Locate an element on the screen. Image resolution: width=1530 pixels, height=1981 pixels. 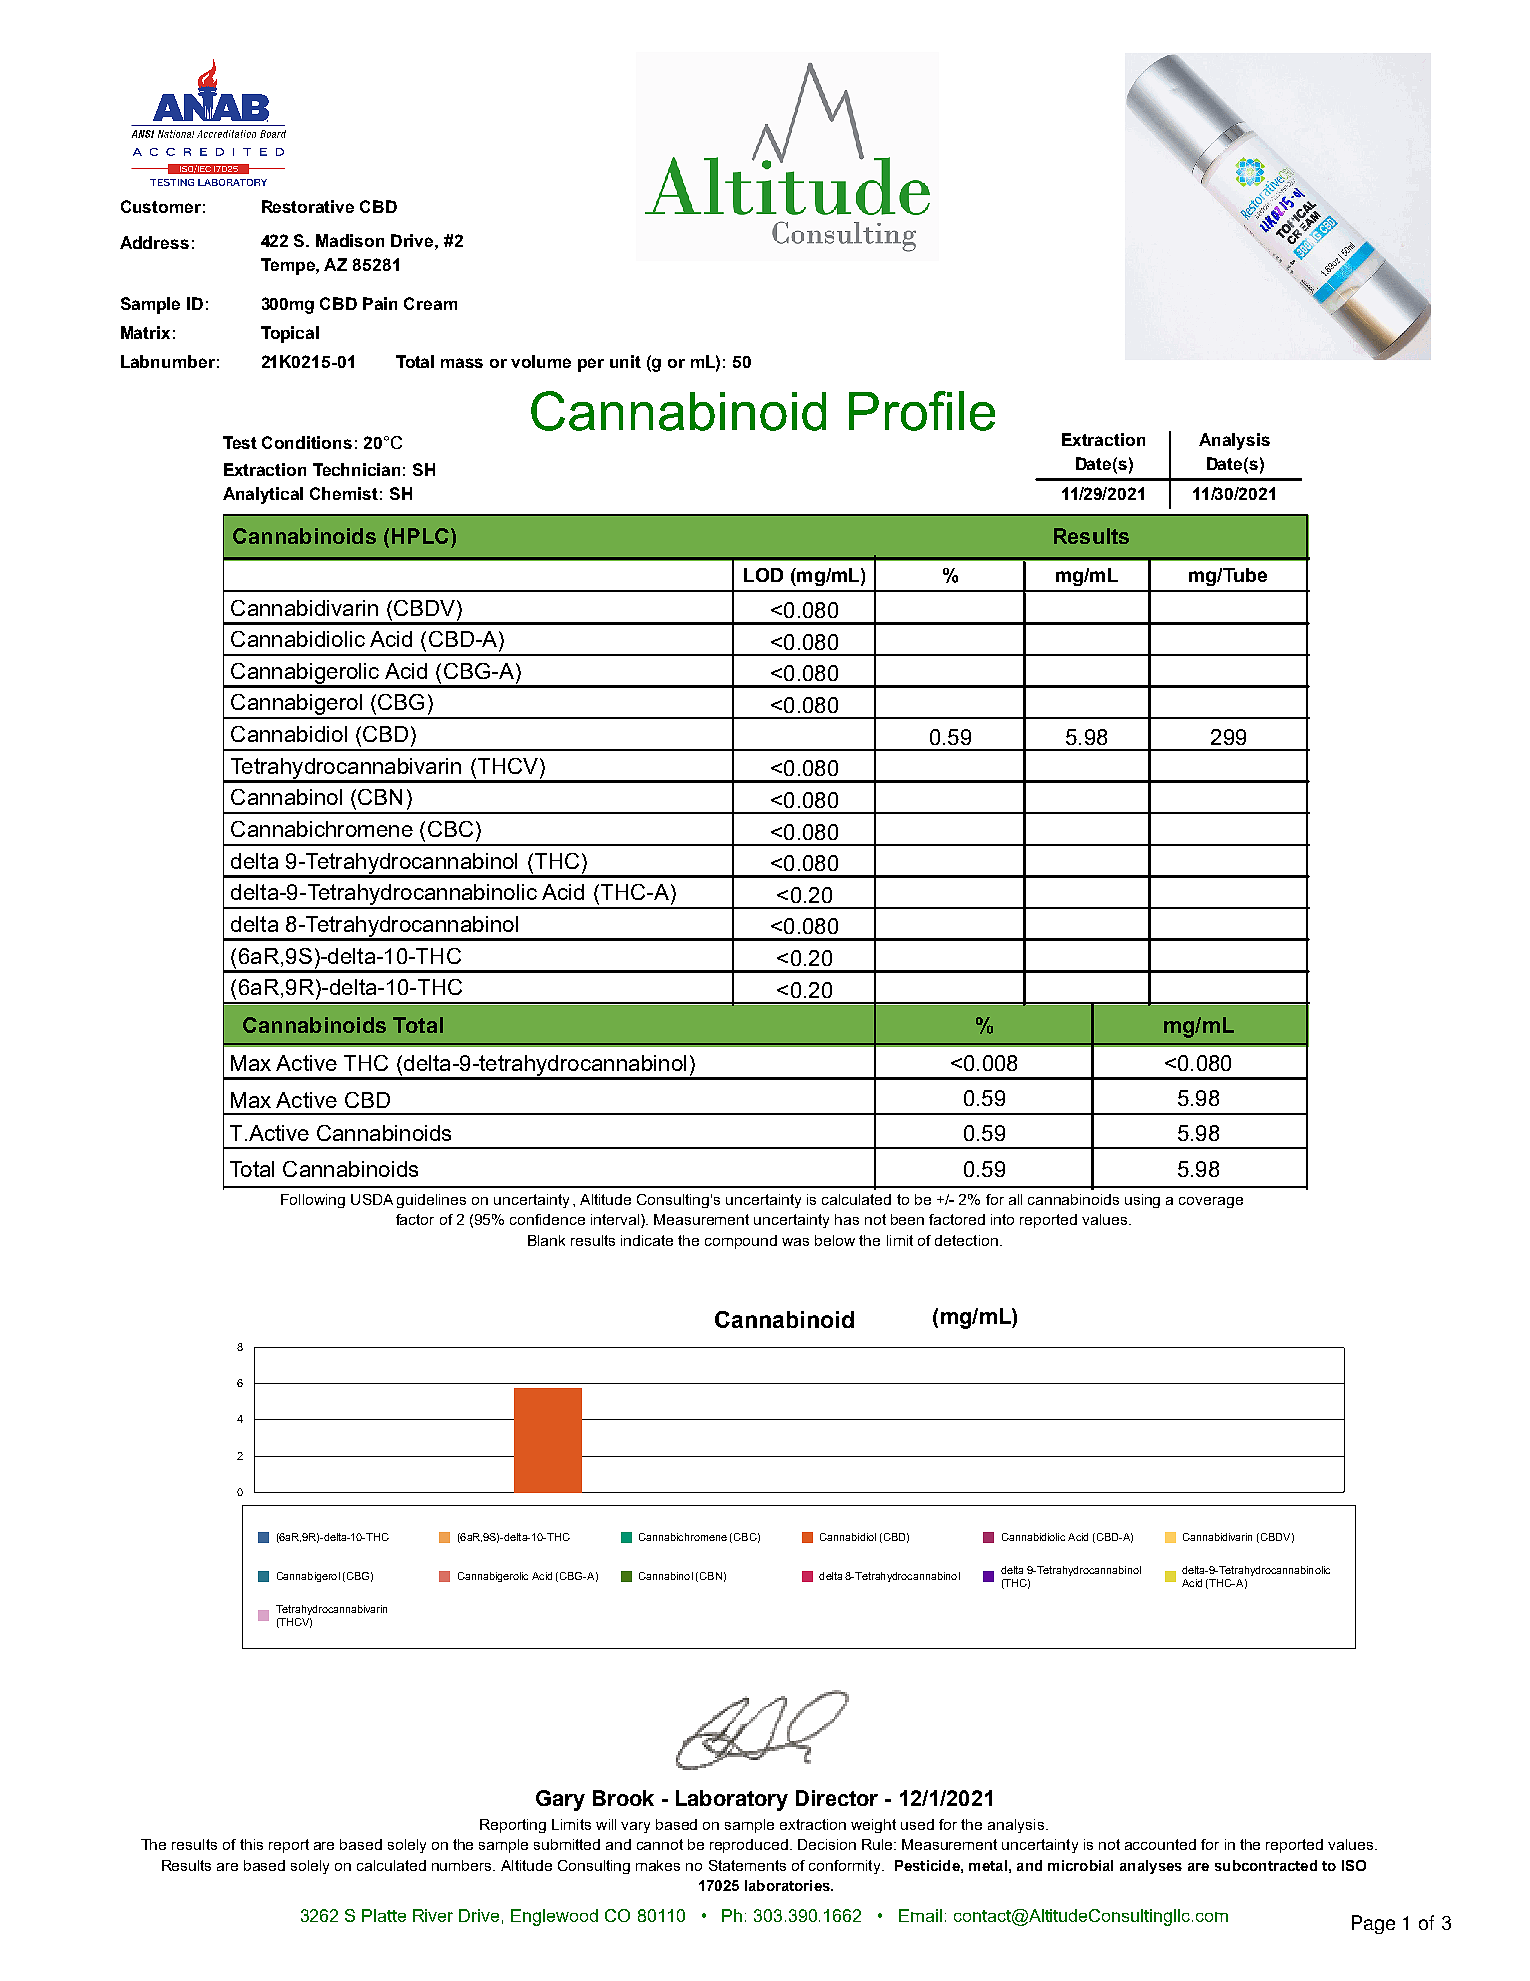
Profile is located at coordinates (922, 411).
